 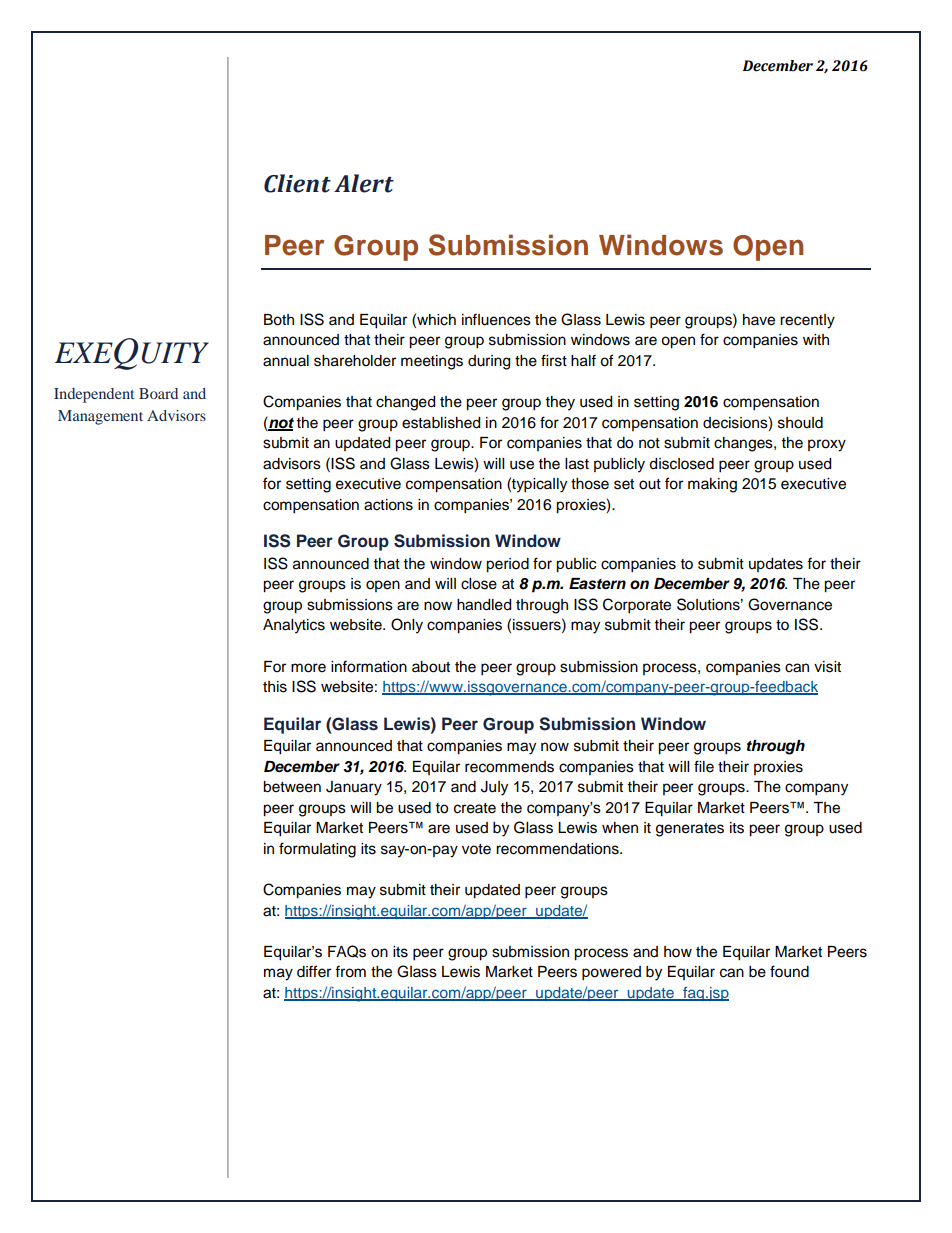 I want to click on Analytics, so click(x=294, y=626).
